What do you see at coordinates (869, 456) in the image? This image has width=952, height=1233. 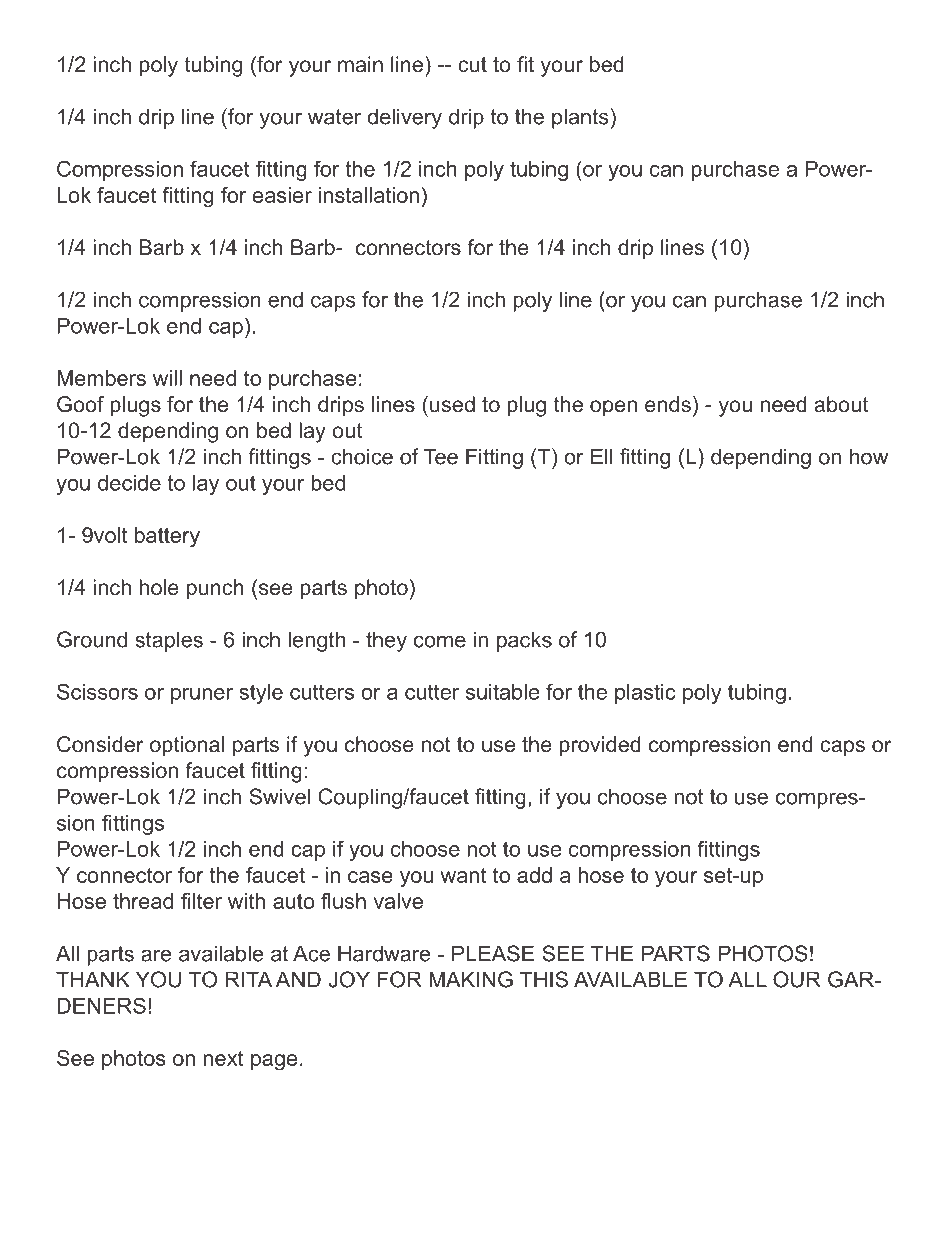 I see `how` at bounding box center [869, 456].
